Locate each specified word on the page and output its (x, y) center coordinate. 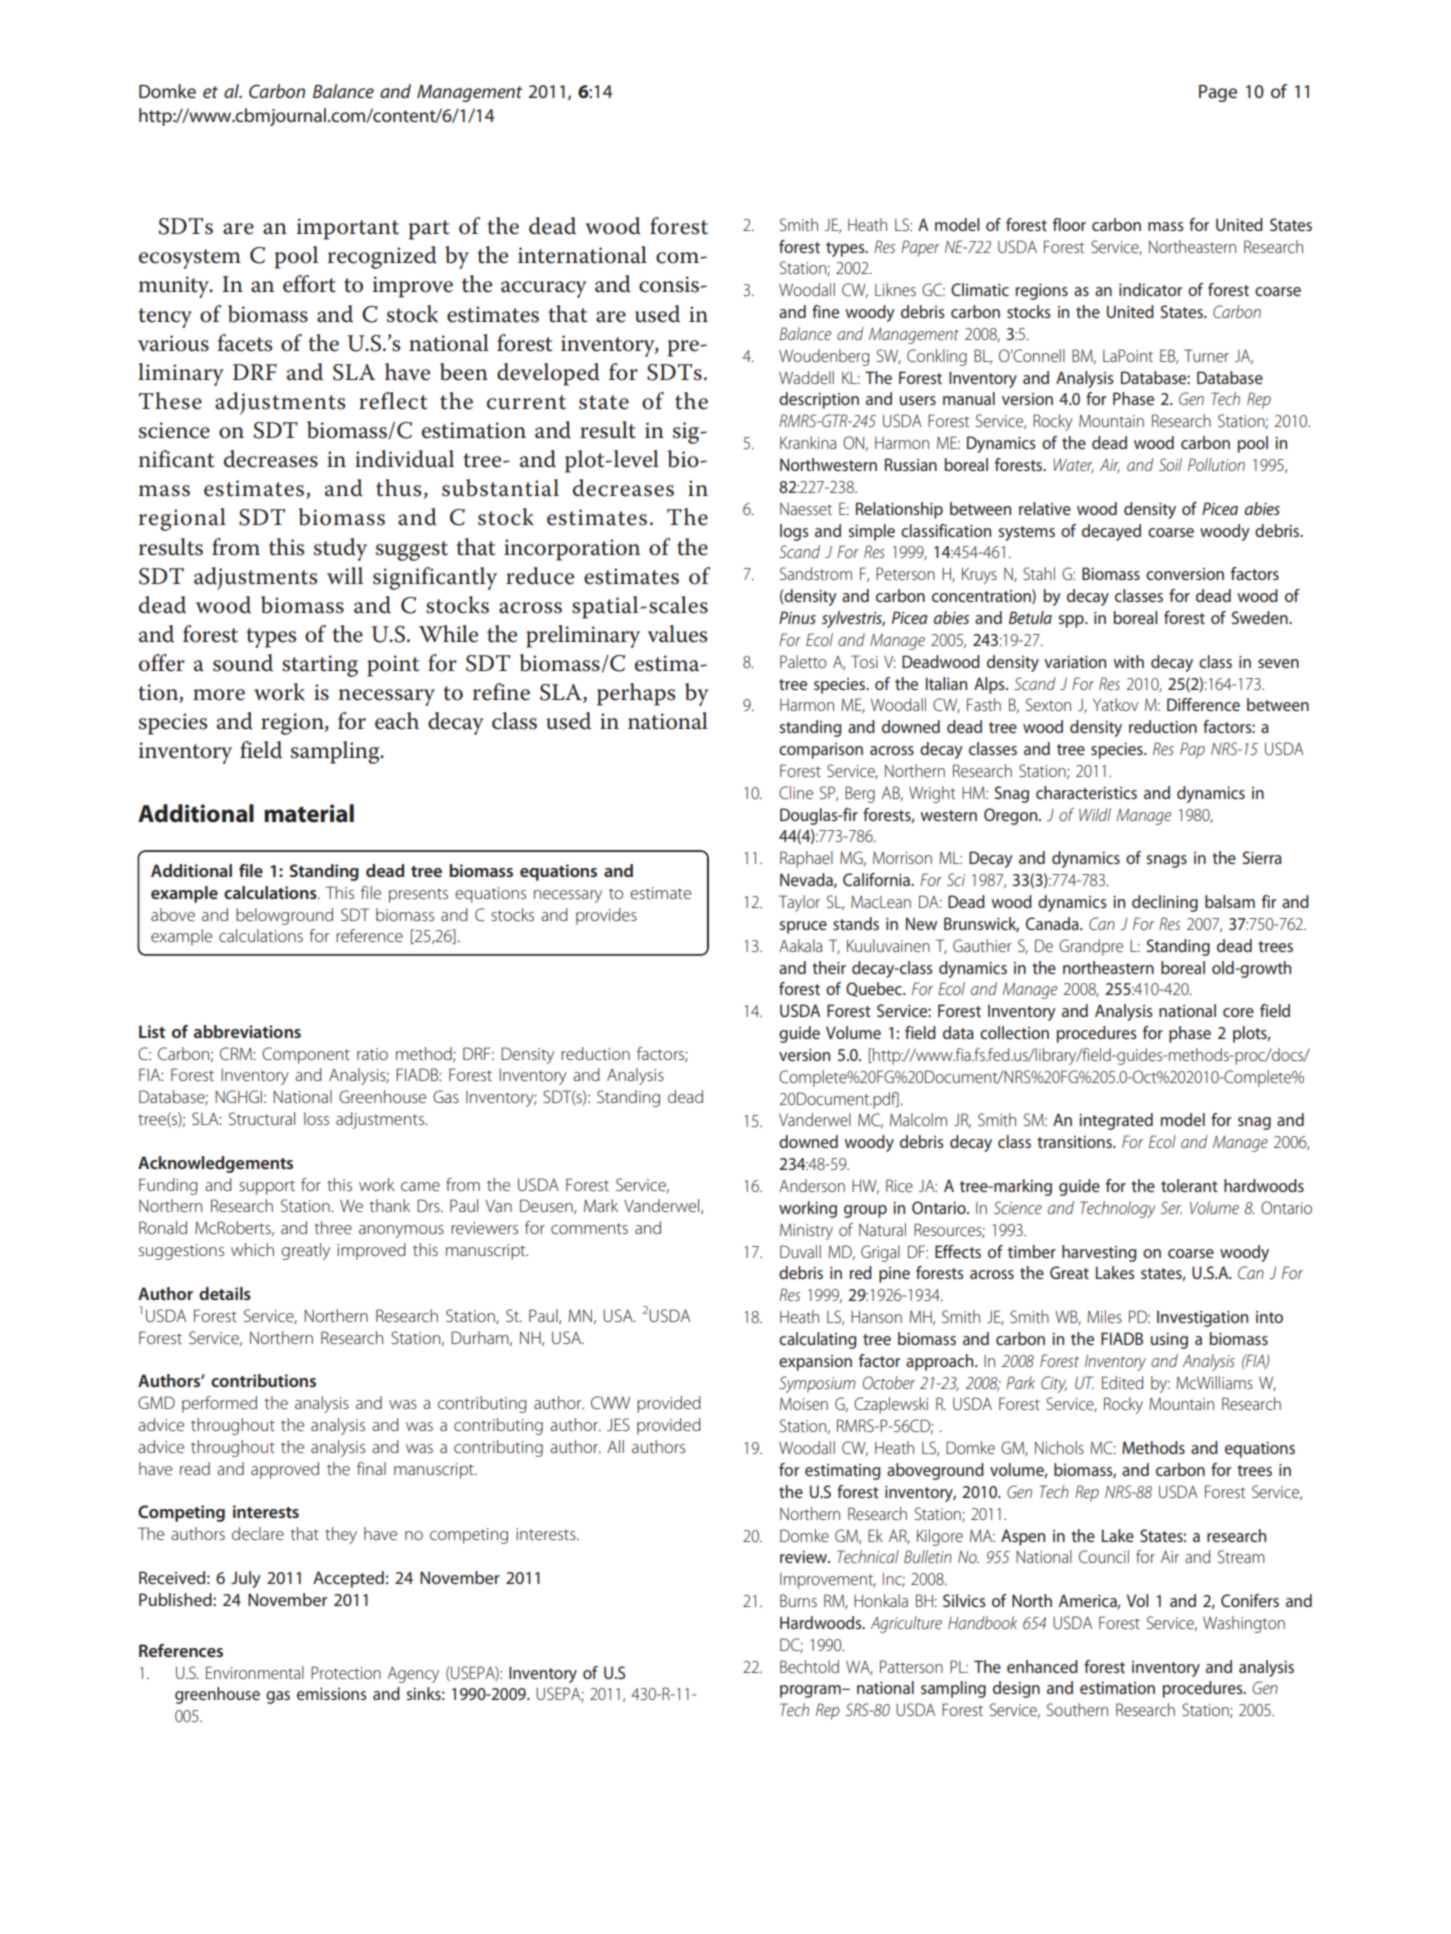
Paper (920, 248)
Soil (1170, 464)
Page (1218, 93)
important (348, 229)
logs (794, 532)
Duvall (800, 1251)
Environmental (255, 1672)
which (252, 1249)
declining (1165, 903)
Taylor (799, 903)
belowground (284, 916)
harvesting (1099, 1253)
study (340, 549)
